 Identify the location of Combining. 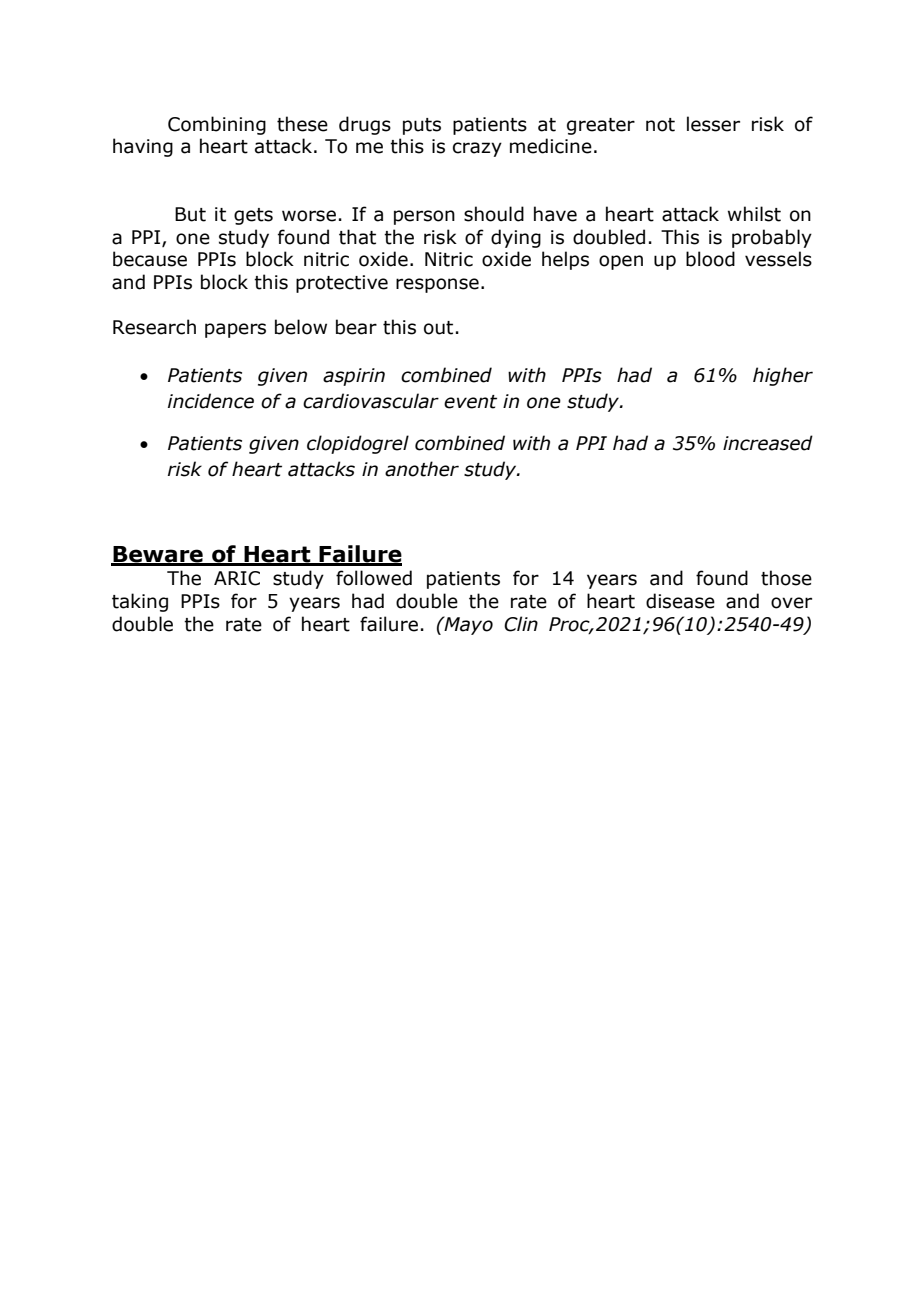
(217, 125).
